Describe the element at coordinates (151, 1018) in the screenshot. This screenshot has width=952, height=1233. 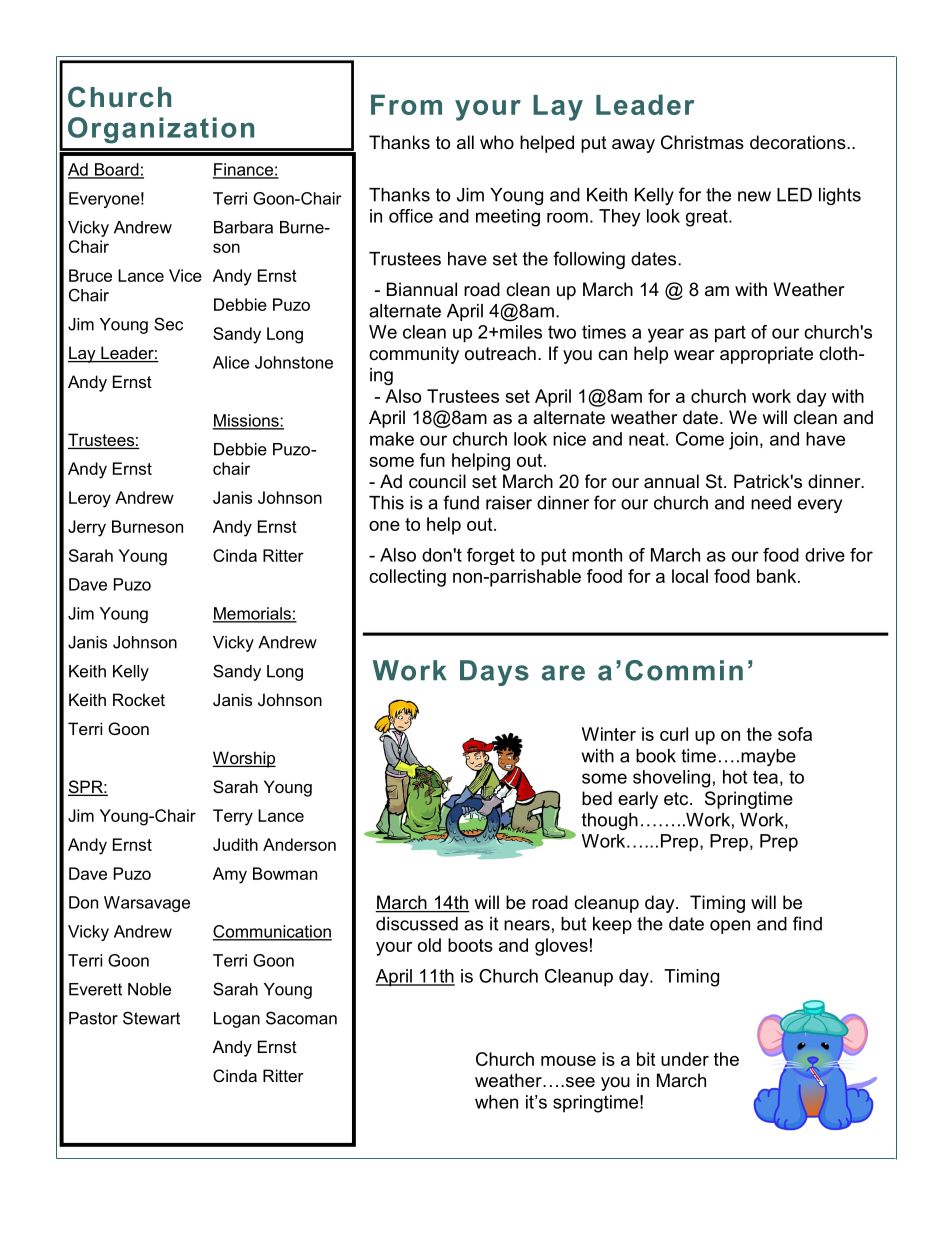
I see `Stewart` at that location.
